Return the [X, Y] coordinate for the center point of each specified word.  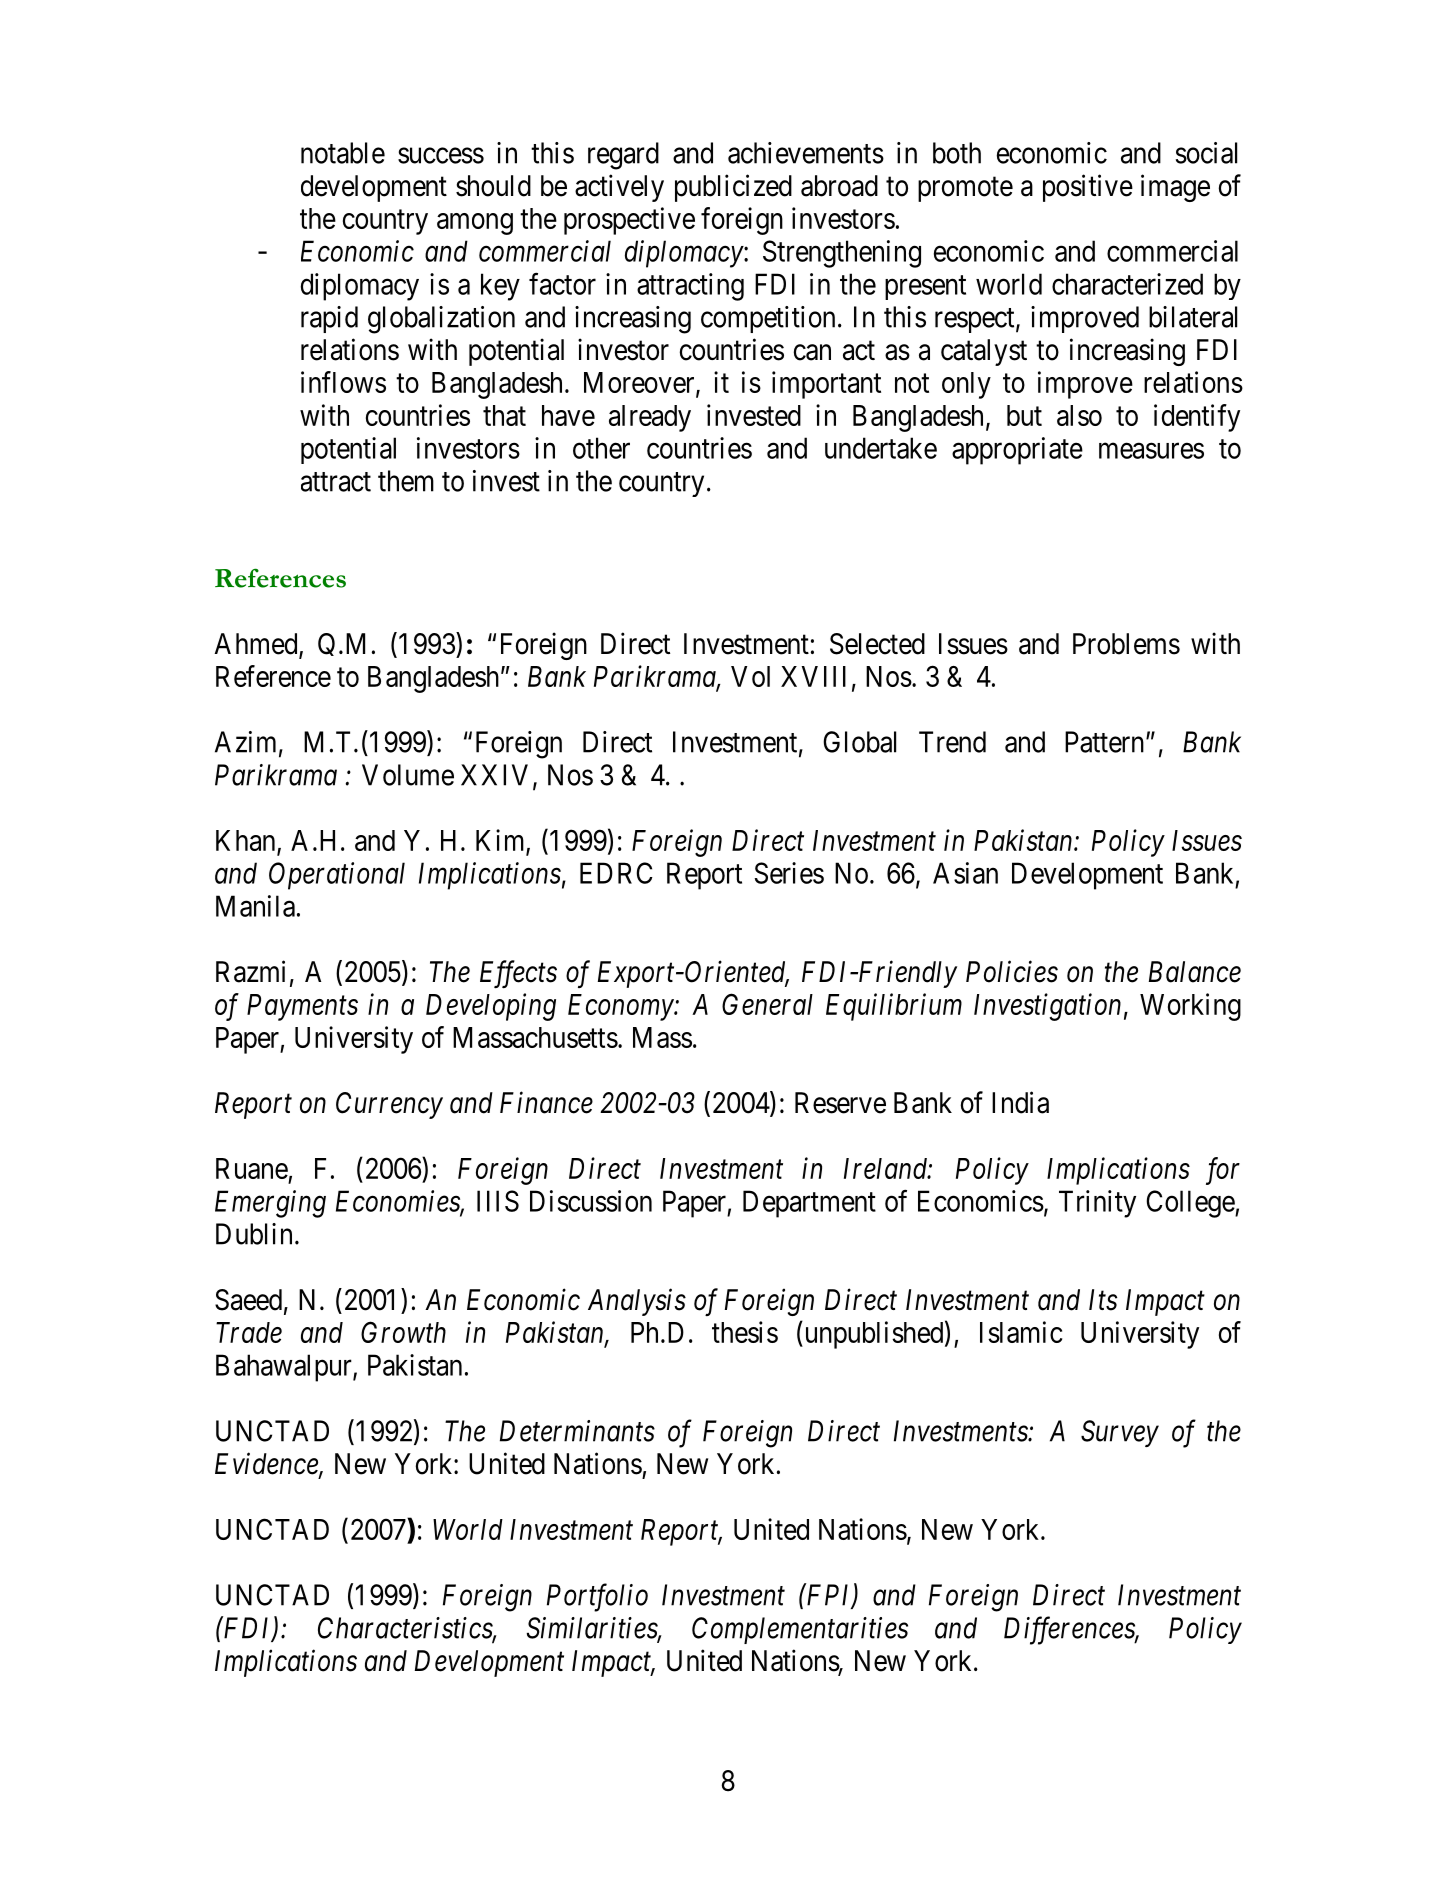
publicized [733, 188]
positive [1088, 188]
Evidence [267, 1464]
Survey [1120, 1433]
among [475, 224]
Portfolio [597, 1597]
